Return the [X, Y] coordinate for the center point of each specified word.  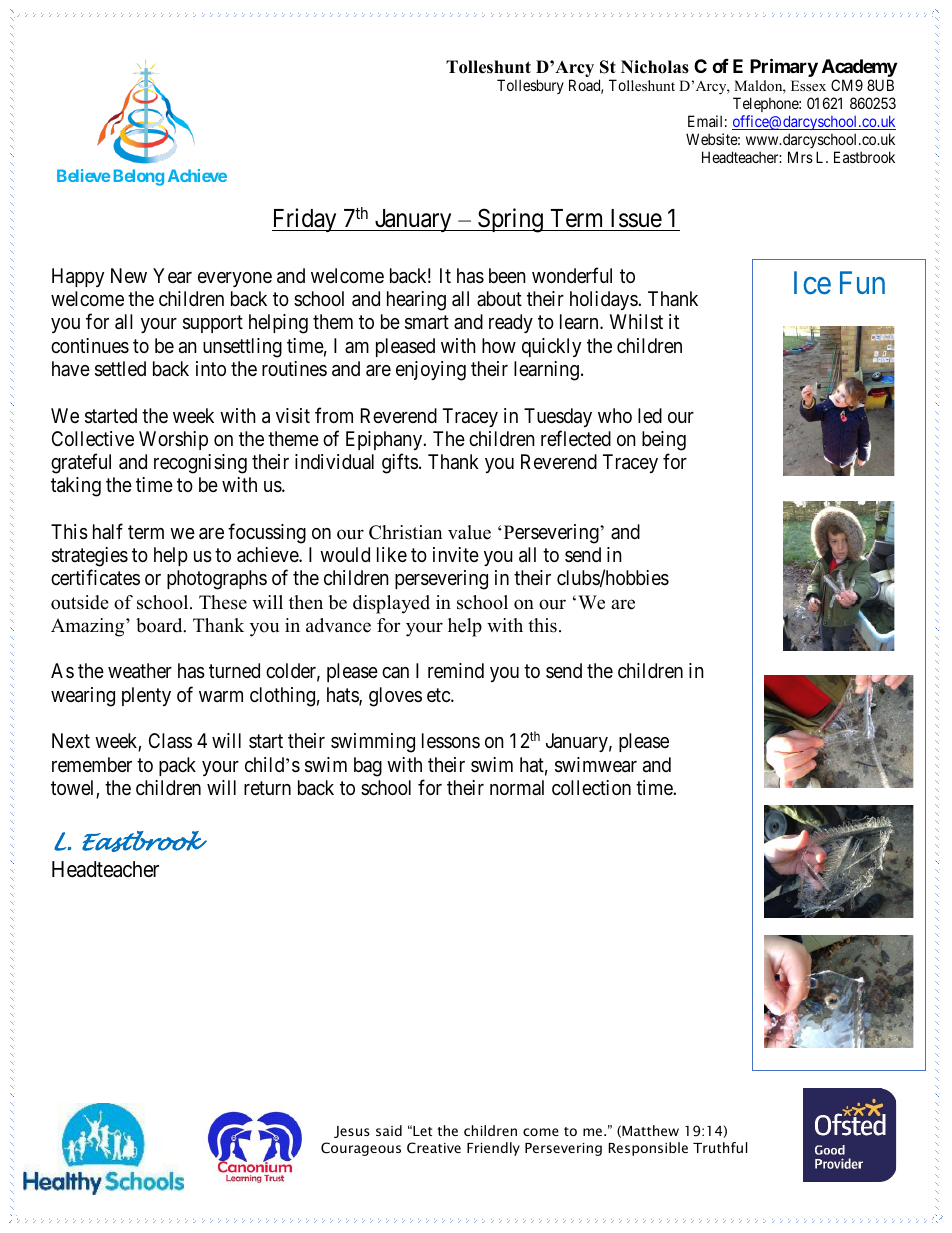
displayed [391, 604]
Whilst [636, 321]
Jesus [352, 1132]
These [223, 602]
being [664, 441]
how [499, 345]
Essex [808, 85]
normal [517, 787]
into [211, 368]
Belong [139, 177]
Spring [510, 220]
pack [177, 766]
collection [591, 787]
